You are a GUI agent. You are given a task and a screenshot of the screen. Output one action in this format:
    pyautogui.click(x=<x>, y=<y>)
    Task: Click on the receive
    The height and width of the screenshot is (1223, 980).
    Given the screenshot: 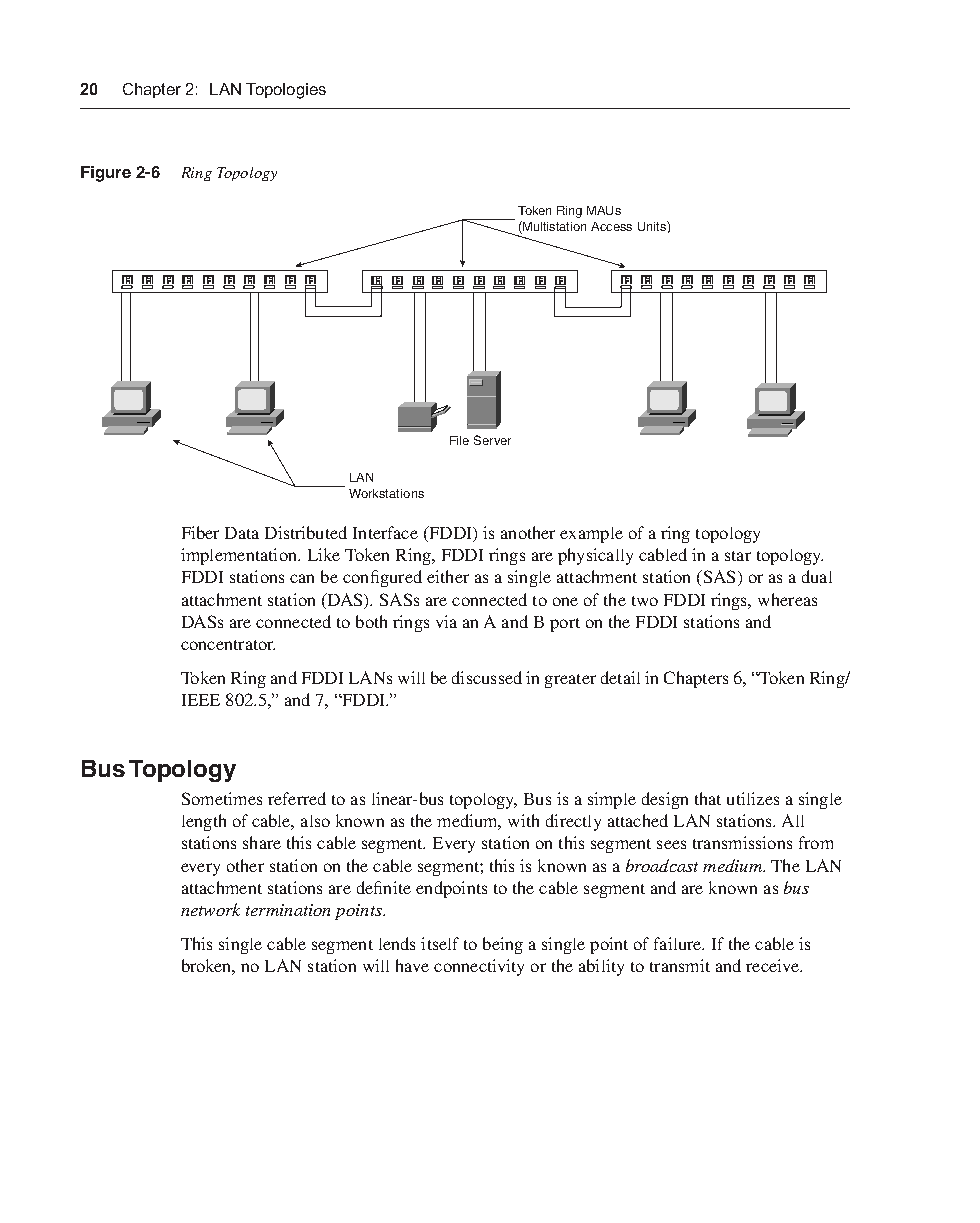 What is the action you would take?
    pyautogui.click(x=773, y=965)
